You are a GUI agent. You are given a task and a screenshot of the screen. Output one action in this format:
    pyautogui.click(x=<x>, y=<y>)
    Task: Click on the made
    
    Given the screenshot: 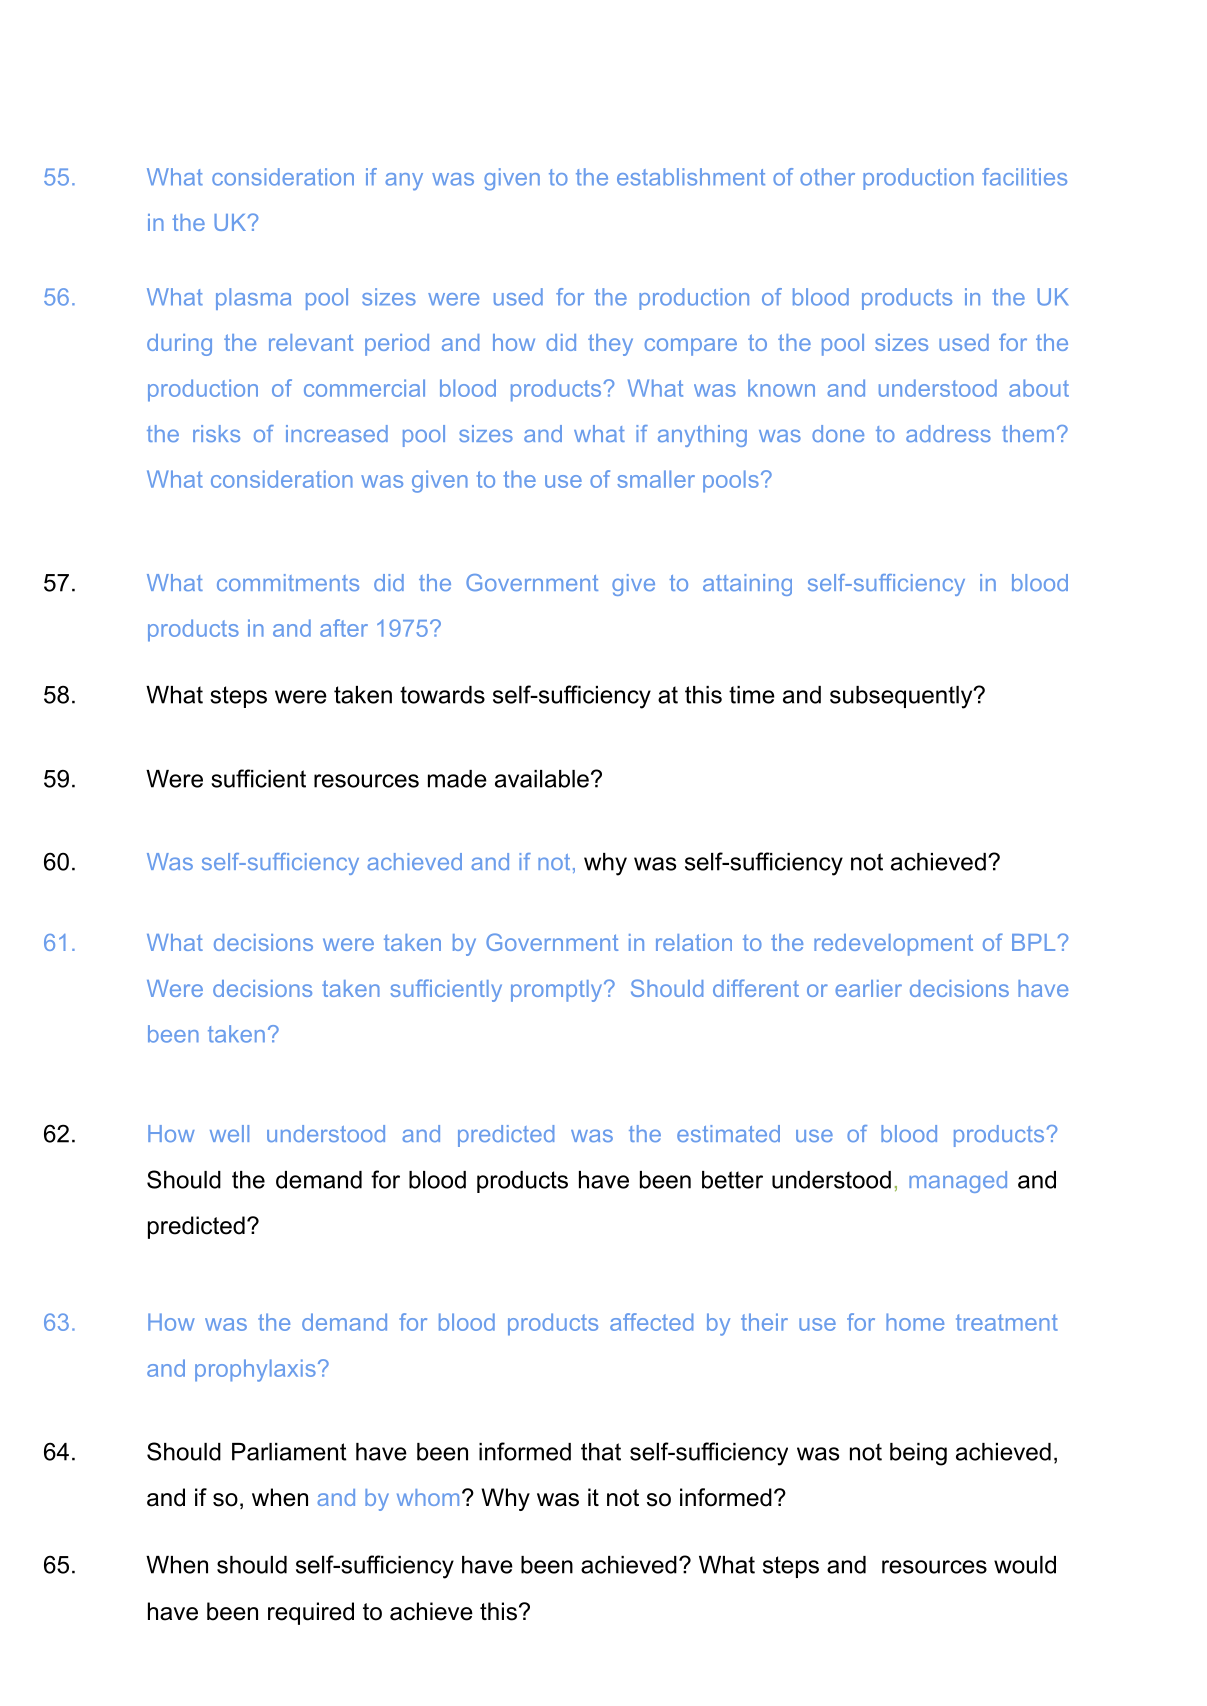 What is the action you would take?
    pyautogui.click(x=457, y=779)
